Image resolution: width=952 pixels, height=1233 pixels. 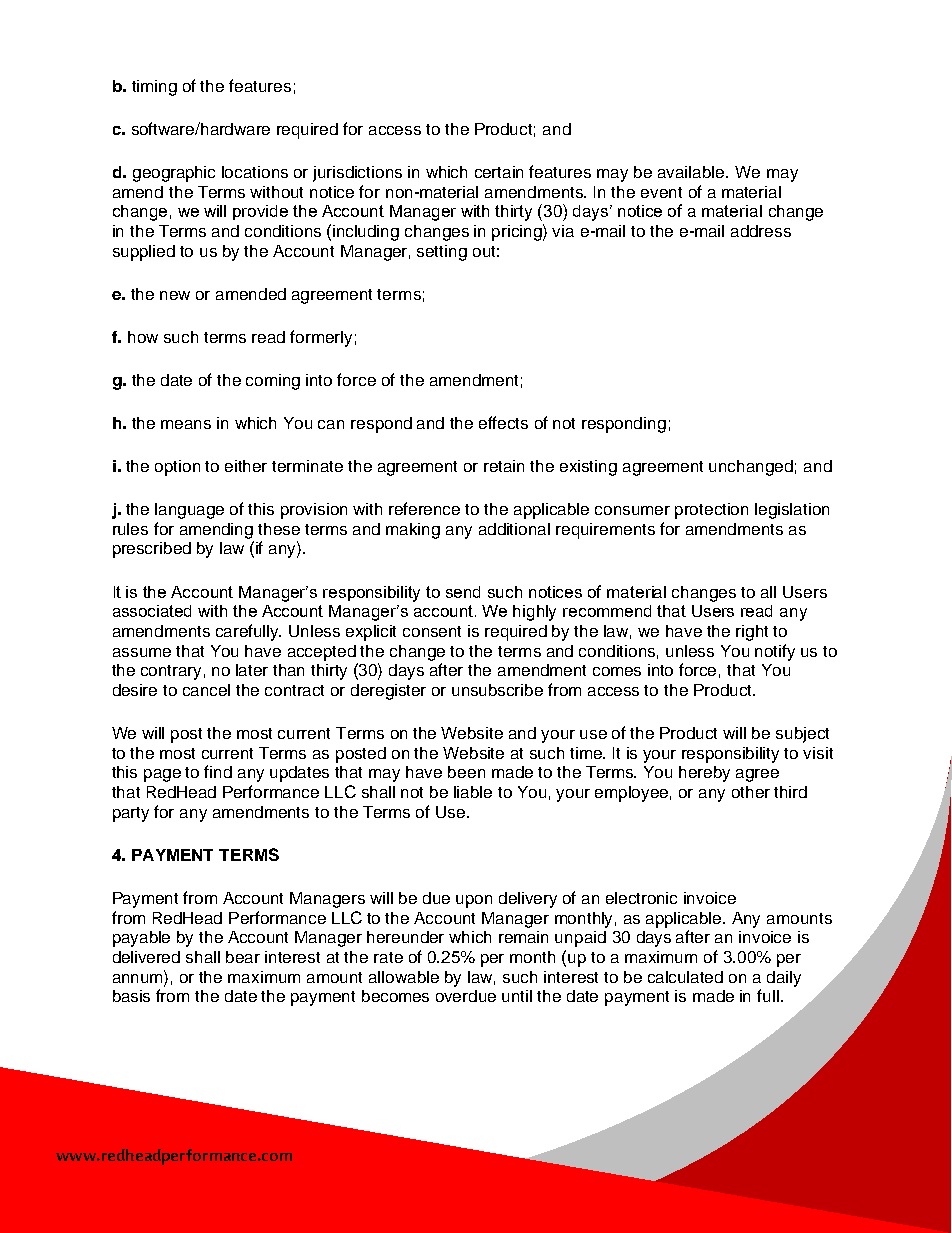 What do you see at coordinates (775, 652) in the document?
I see `notify` at bounding box center [775, 652].
